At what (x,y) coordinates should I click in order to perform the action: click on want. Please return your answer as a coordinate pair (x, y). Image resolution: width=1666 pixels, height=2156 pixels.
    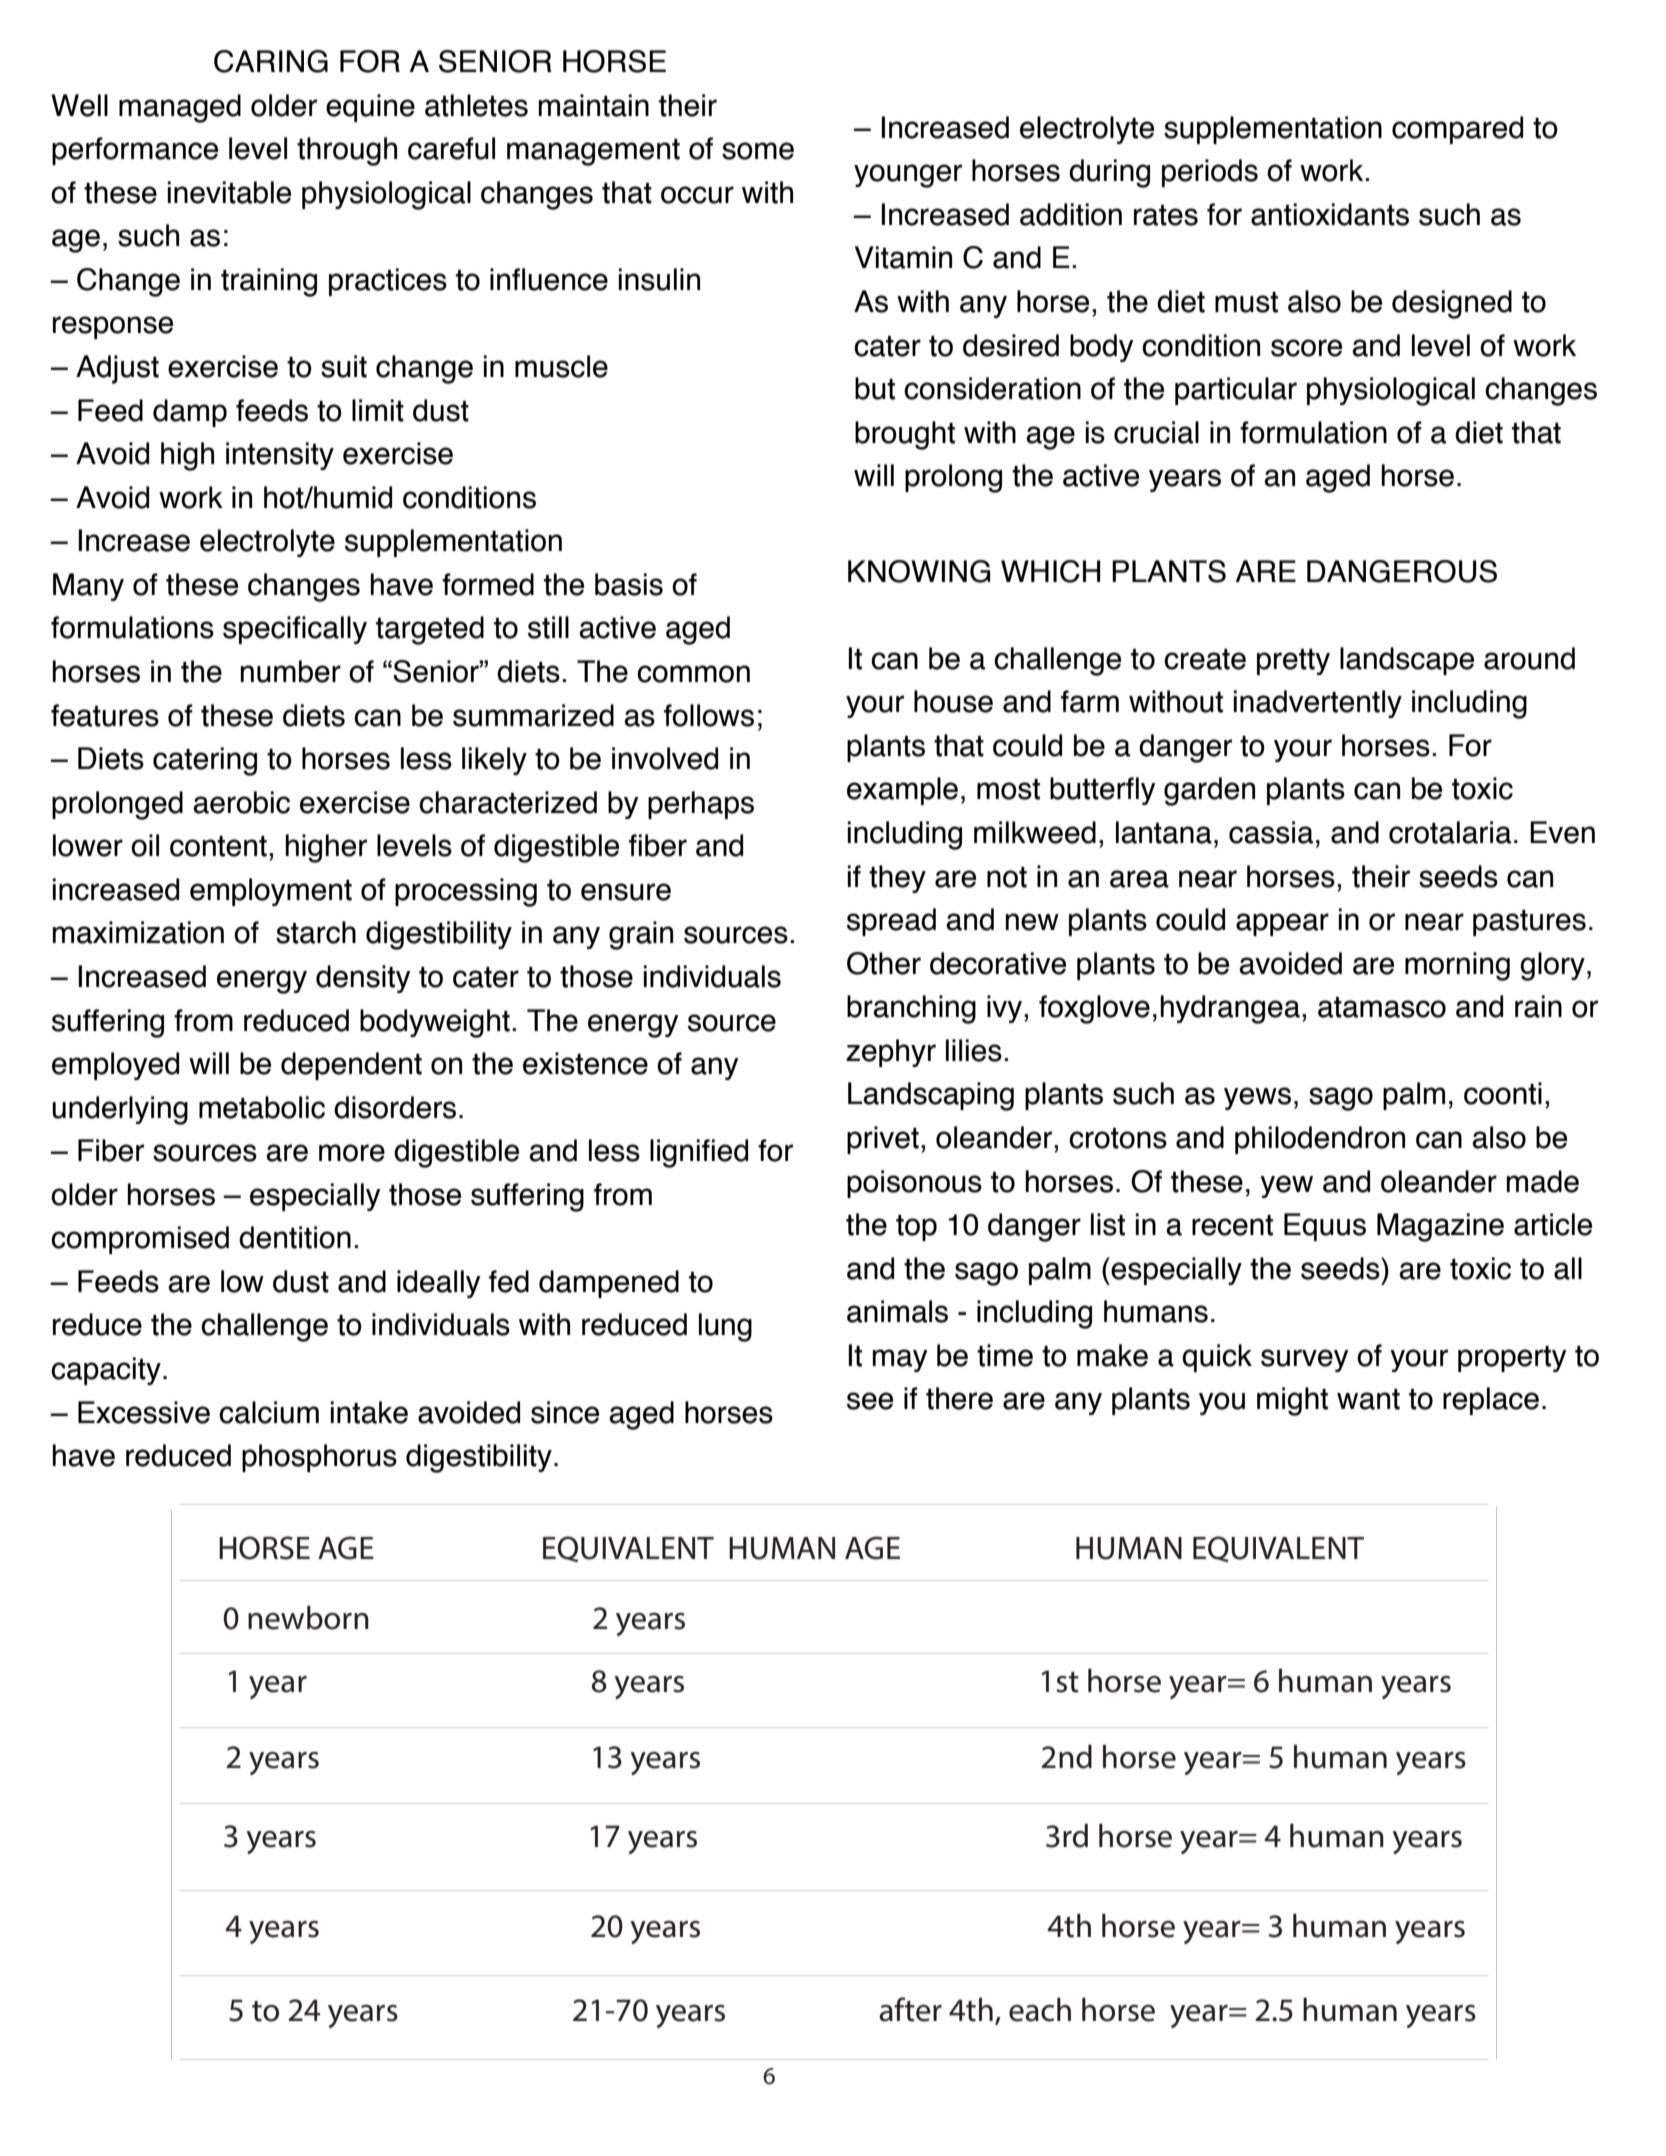
    Looking at the image, I should click on (1368, 1399).
